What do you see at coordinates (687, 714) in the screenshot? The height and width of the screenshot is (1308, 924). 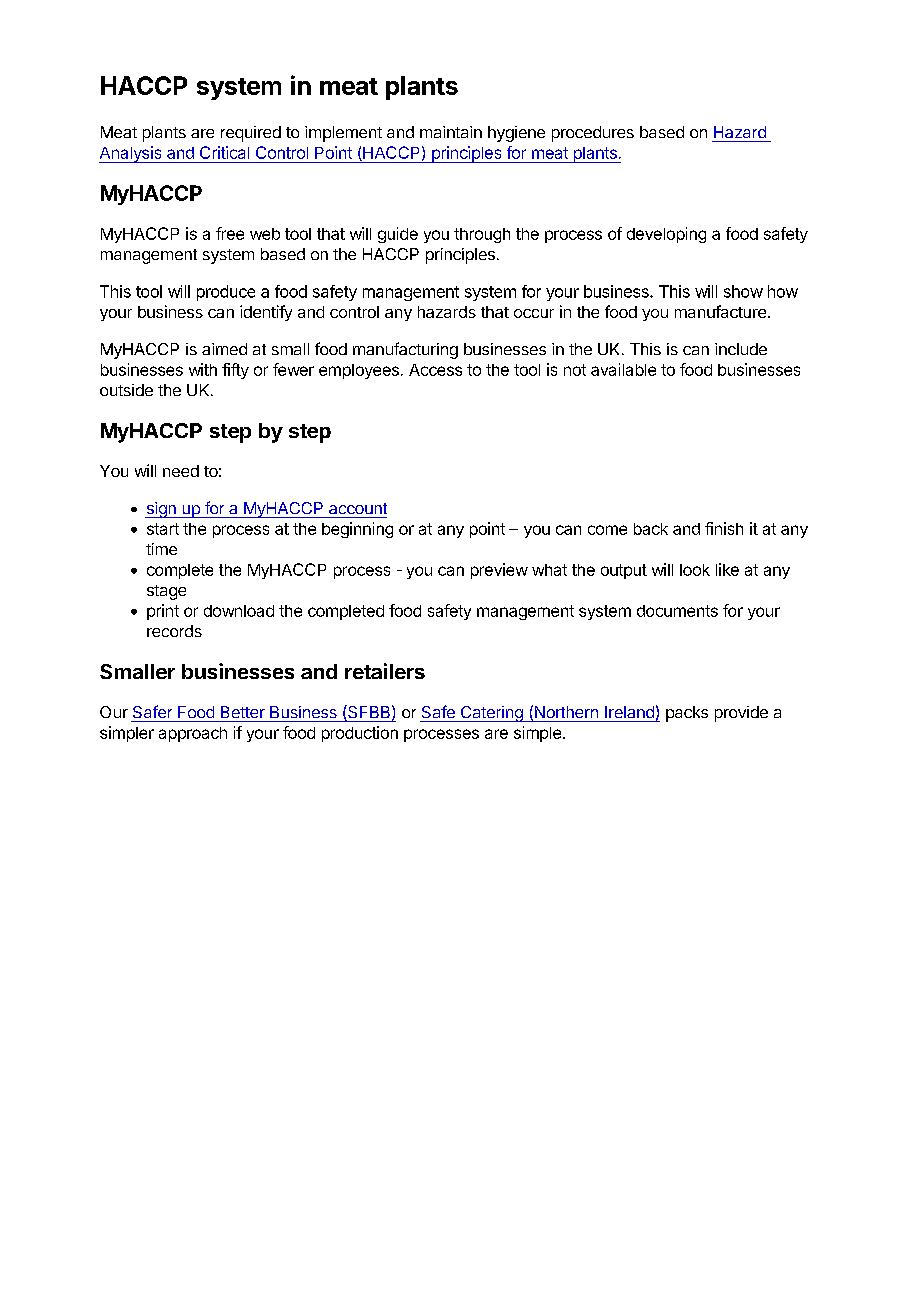 I see `packs` at bounding box center [687, 714].
